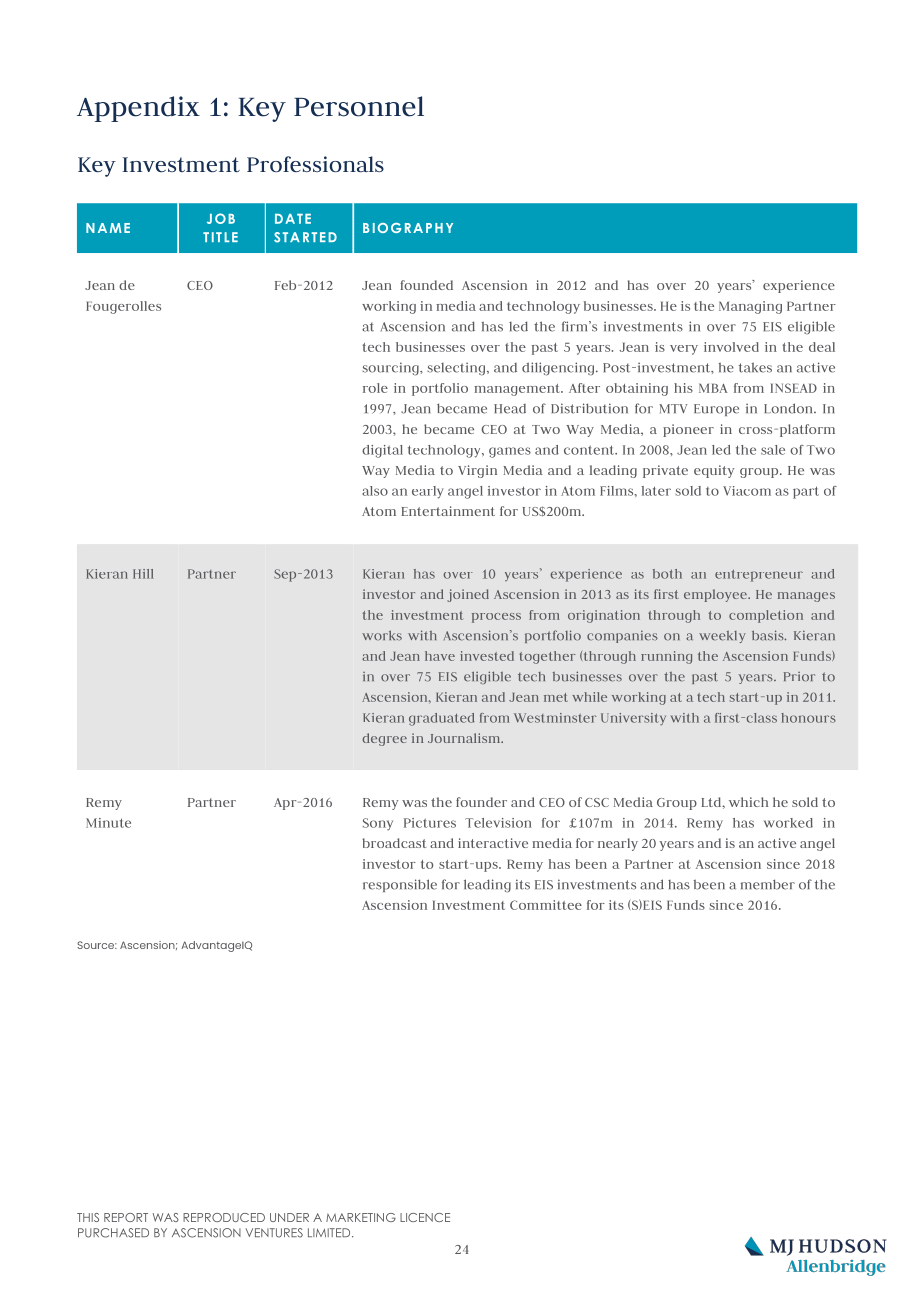 This screenshot has height=1308, width=924. I want to click on Managing, so click(750, 307).
